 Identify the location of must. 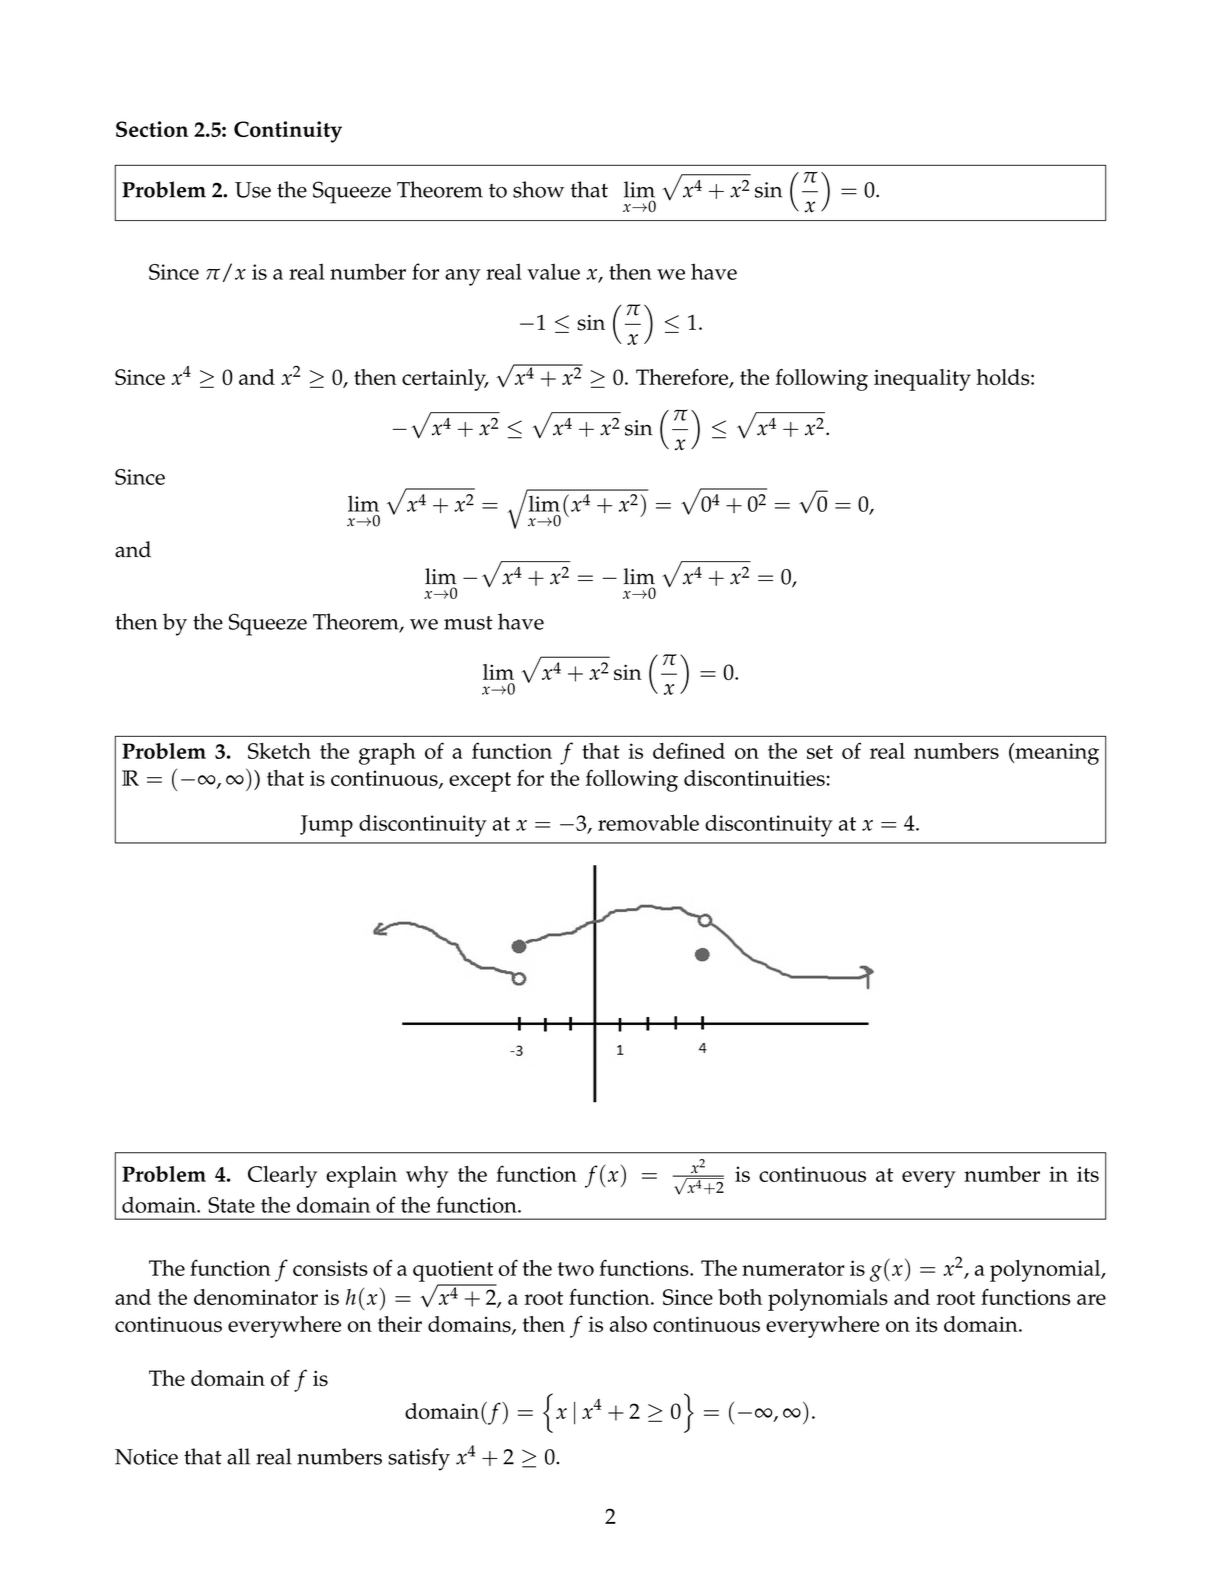
(468, 623).
